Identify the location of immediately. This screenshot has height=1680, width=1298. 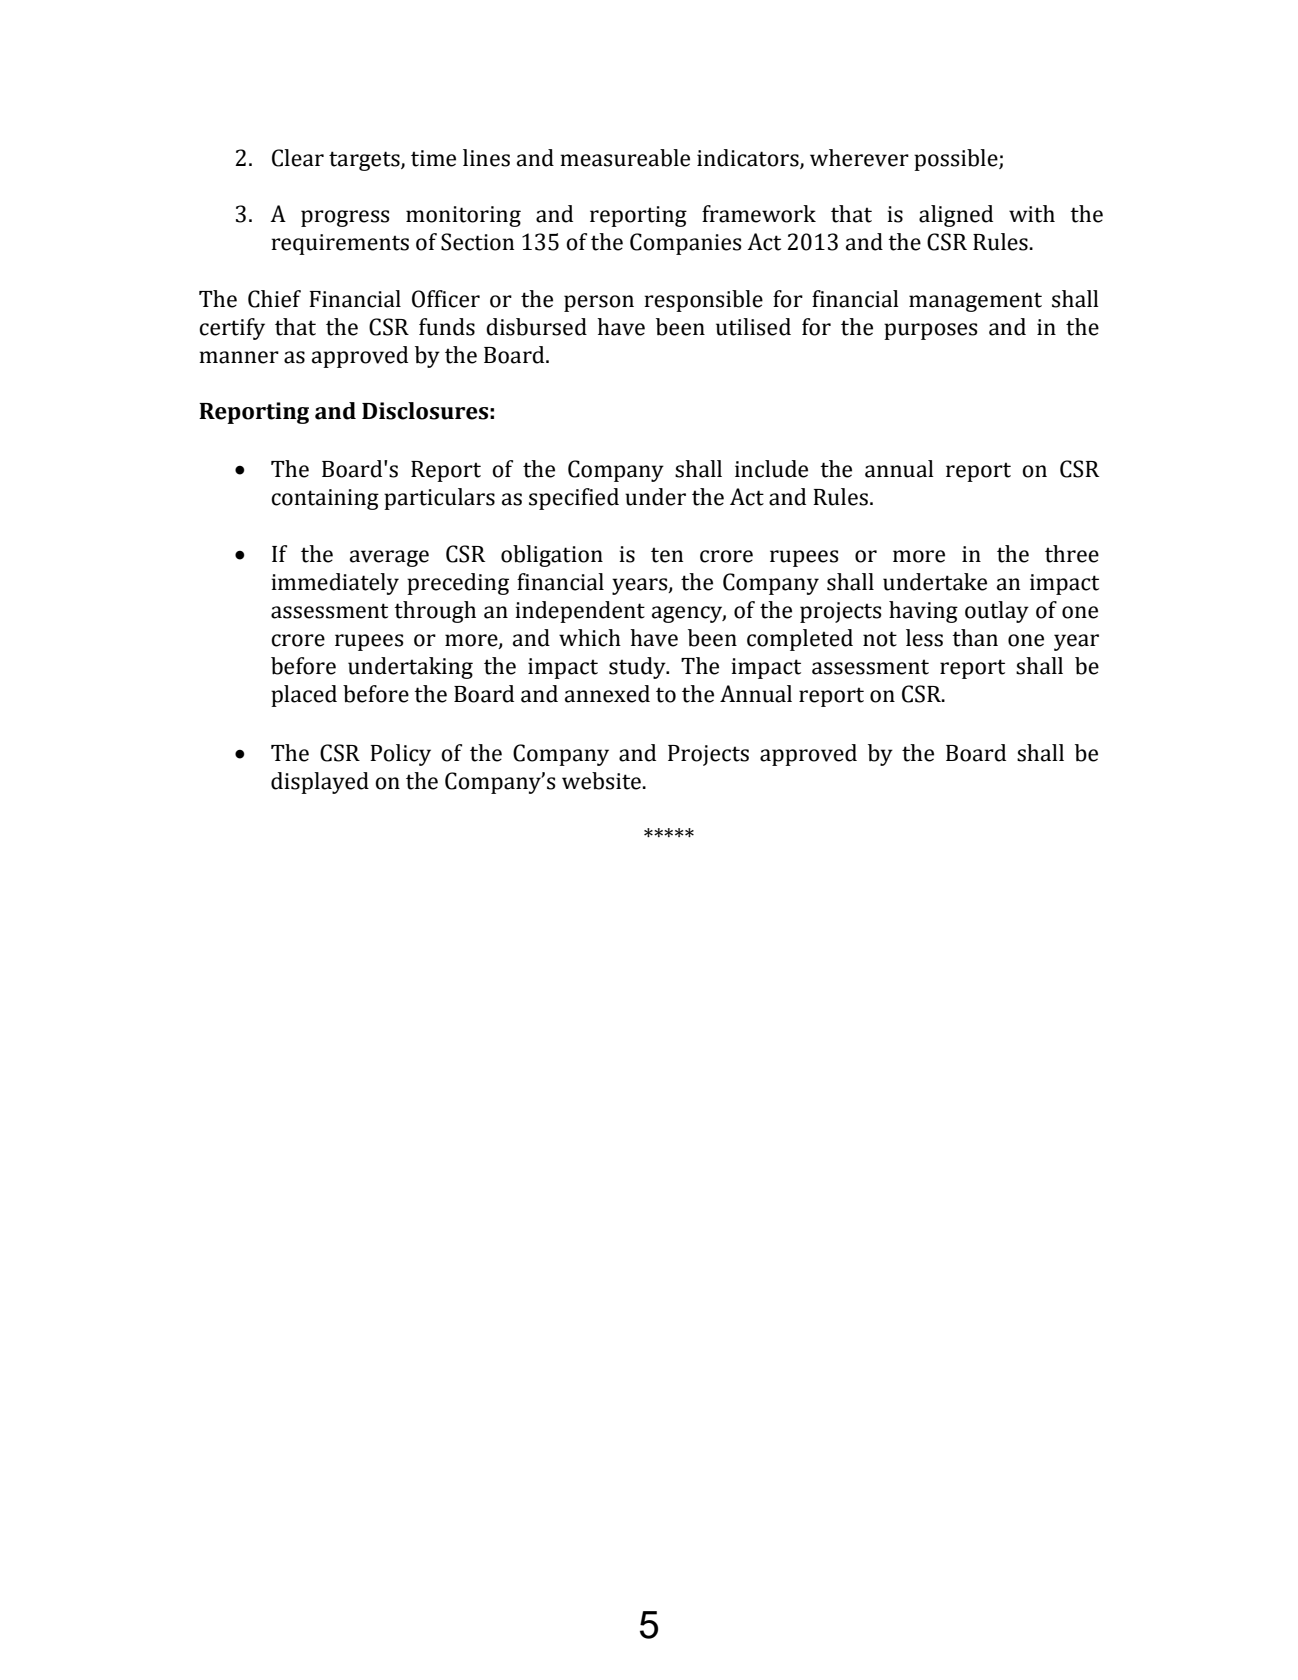
(335, 584).
